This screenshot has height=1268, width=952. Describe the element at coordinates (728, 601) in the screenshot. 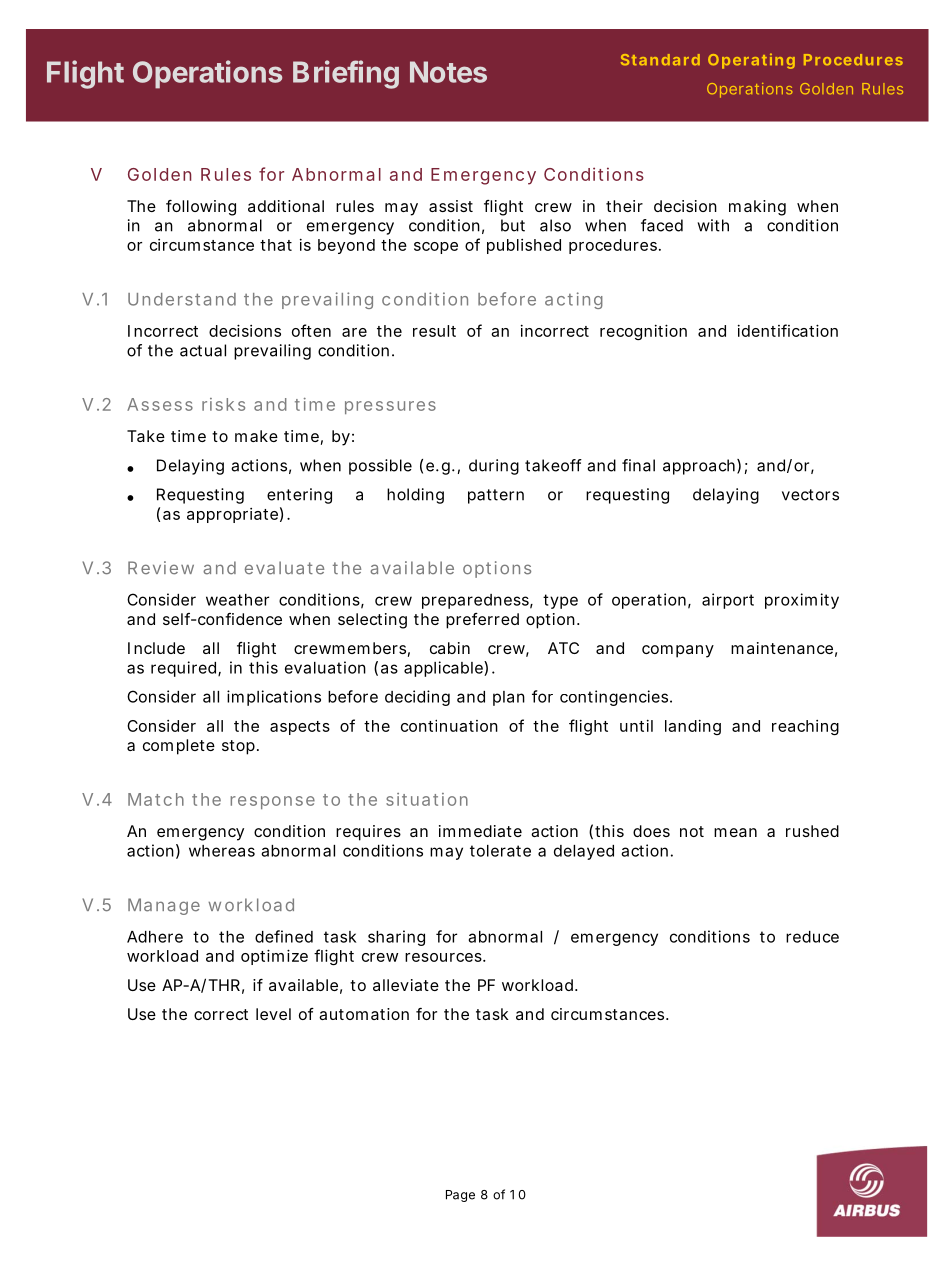

I see `airport` at that location.
